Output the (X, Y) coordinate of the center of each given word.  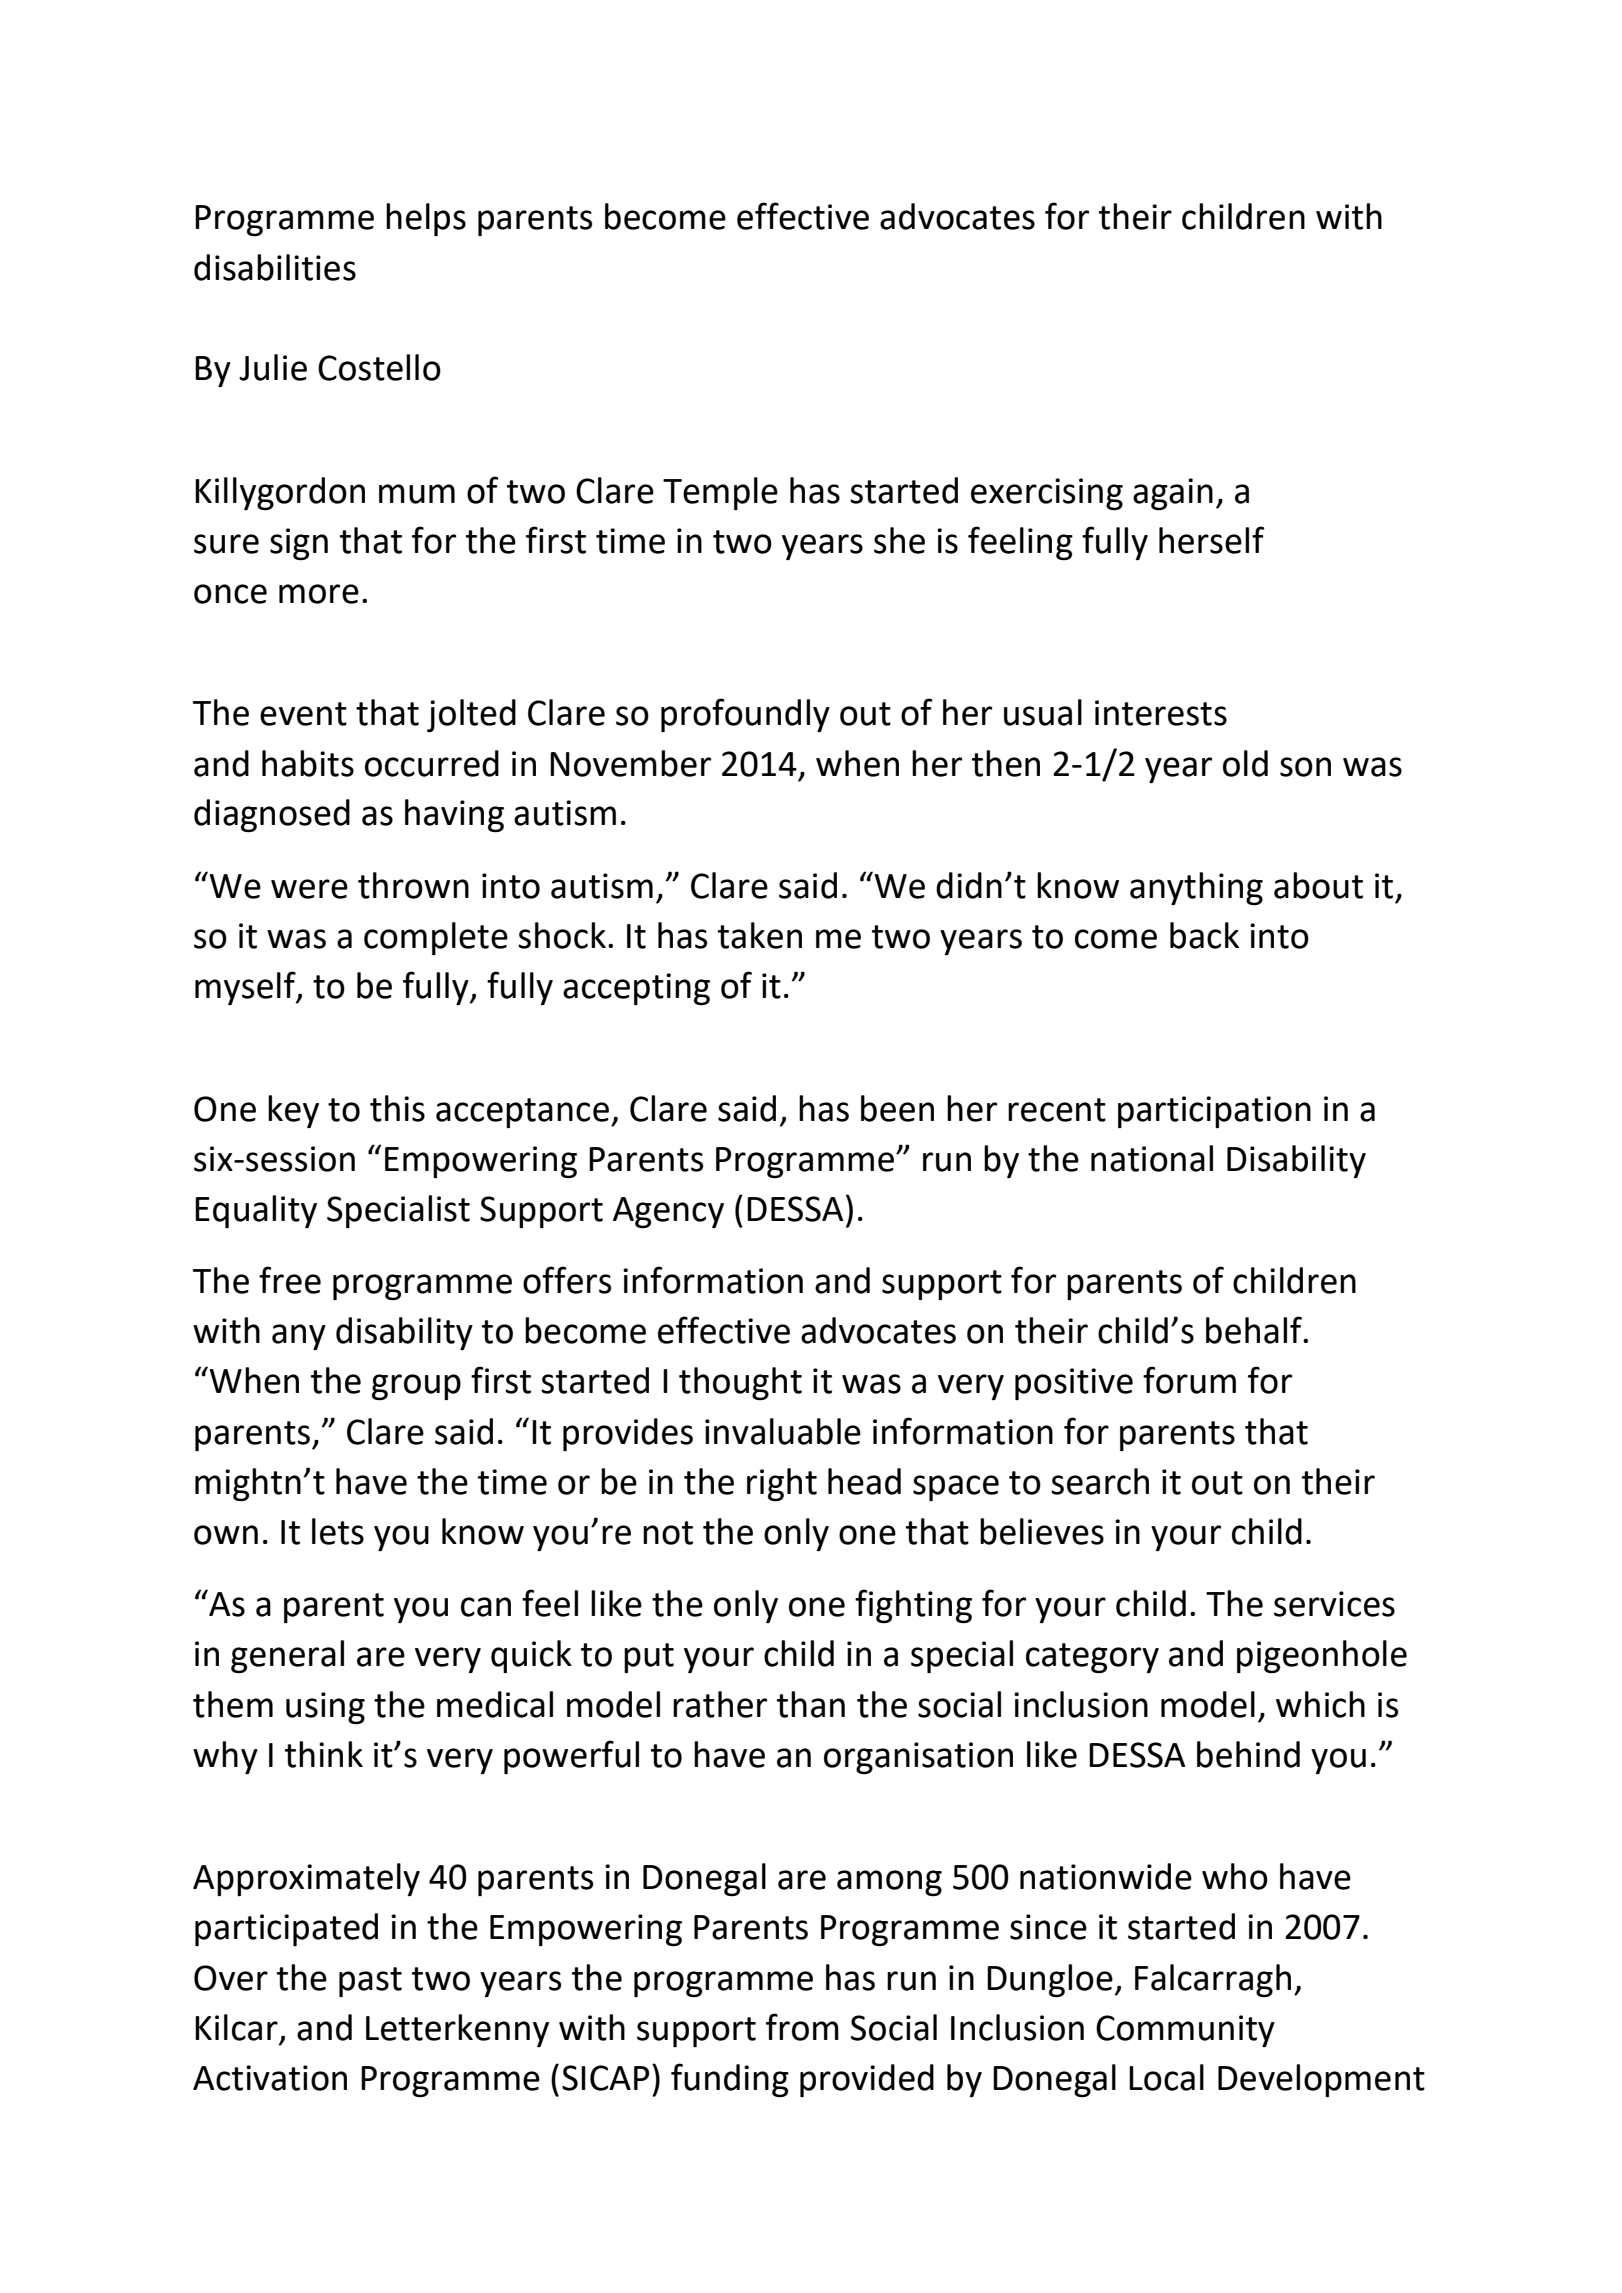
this (397, 1108)
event (303, 714)
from (802, 2027)
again (1173, 494)
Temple (720, 493)
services (1334, 1604)
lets (338, 1531)
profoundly (745, 715)
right (782, 1484)
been (897, 1108)
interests (1161, 713)
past (370, 1982)
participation (1214, 1112)
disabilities (275, 267)
